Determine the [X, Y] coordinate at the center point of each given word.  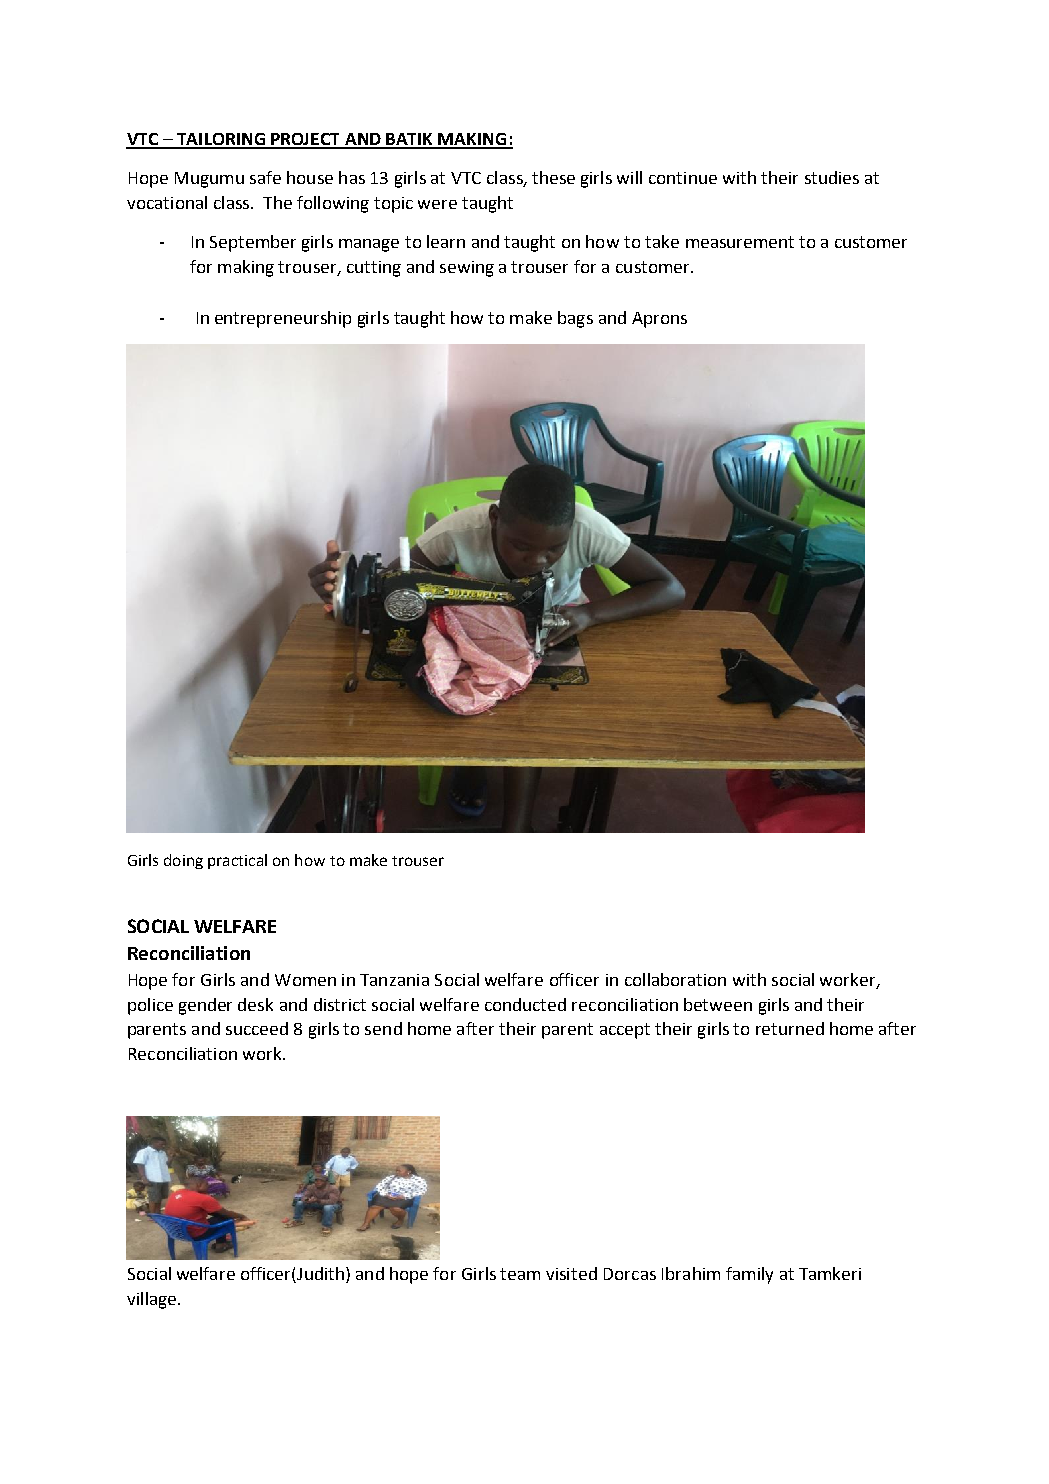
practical [237, 861]
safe [265, 177]
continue [683, 178]
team [520, 1274]
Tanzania [394, 980]
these [553, 177]
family [749, 1275]
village [153, 1300]
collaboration [675, 979]
